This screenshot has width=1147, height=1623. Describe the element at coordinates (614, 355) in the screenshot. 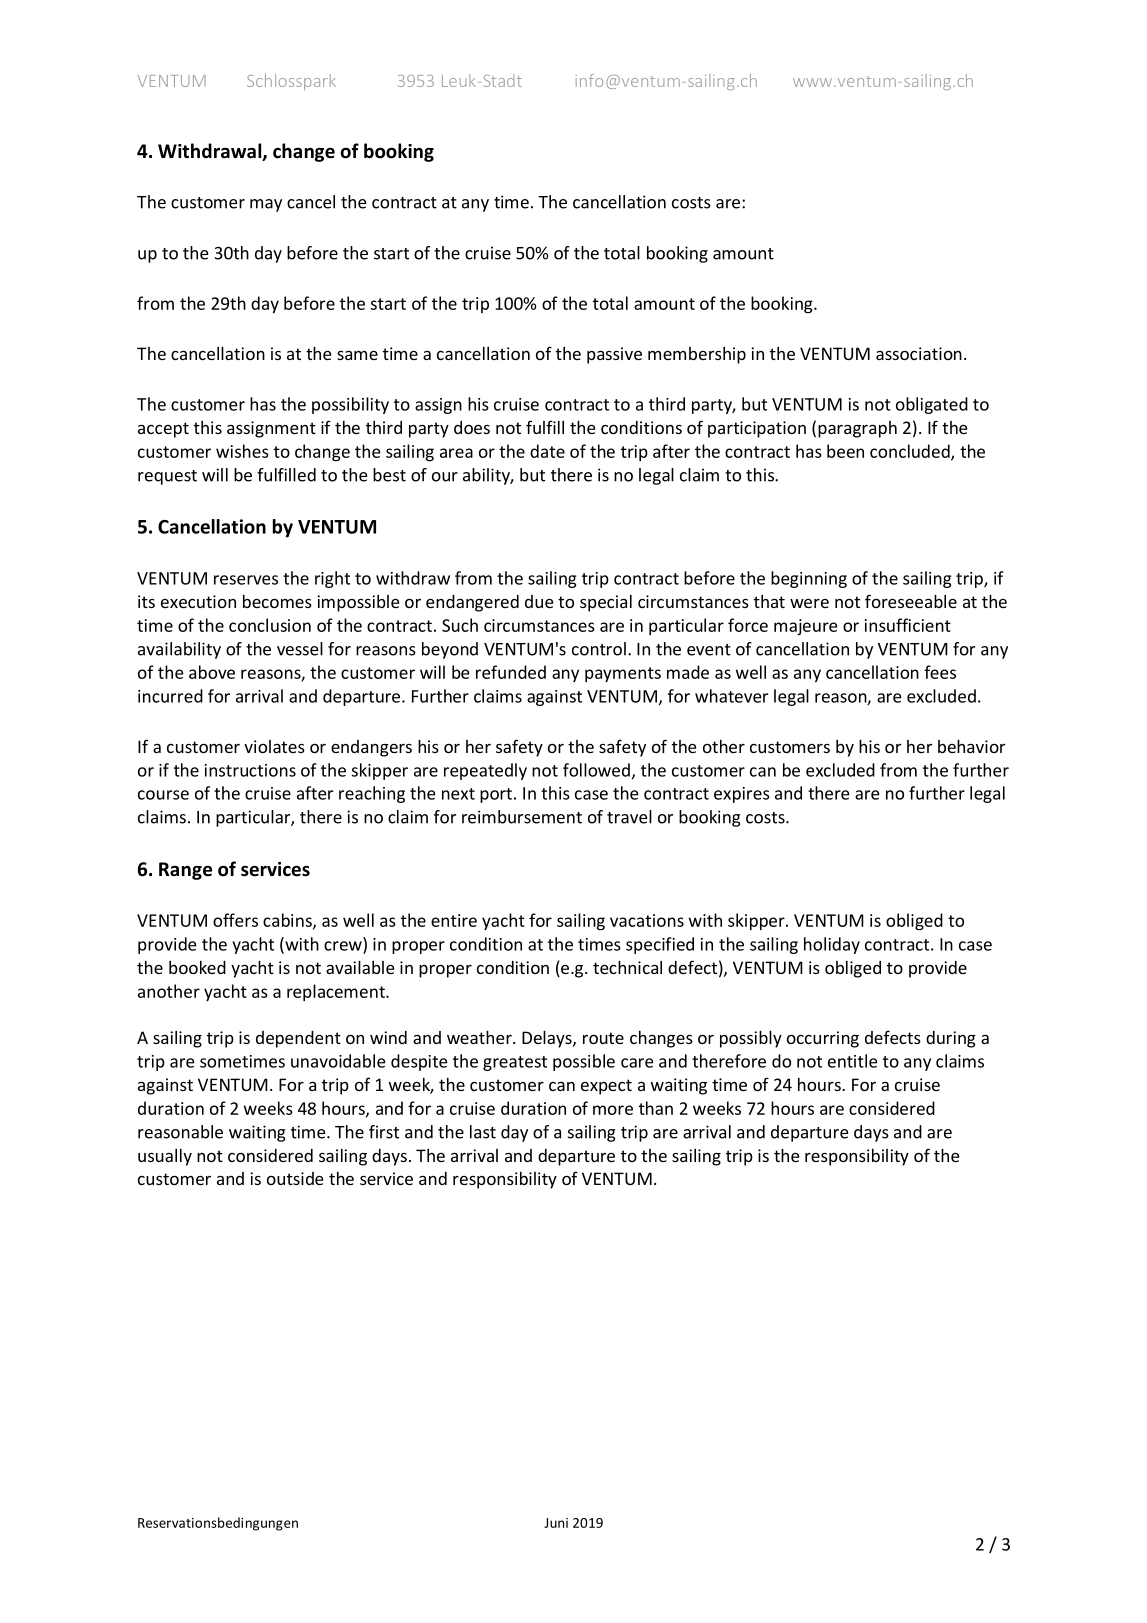

I see `passive` at that location.
